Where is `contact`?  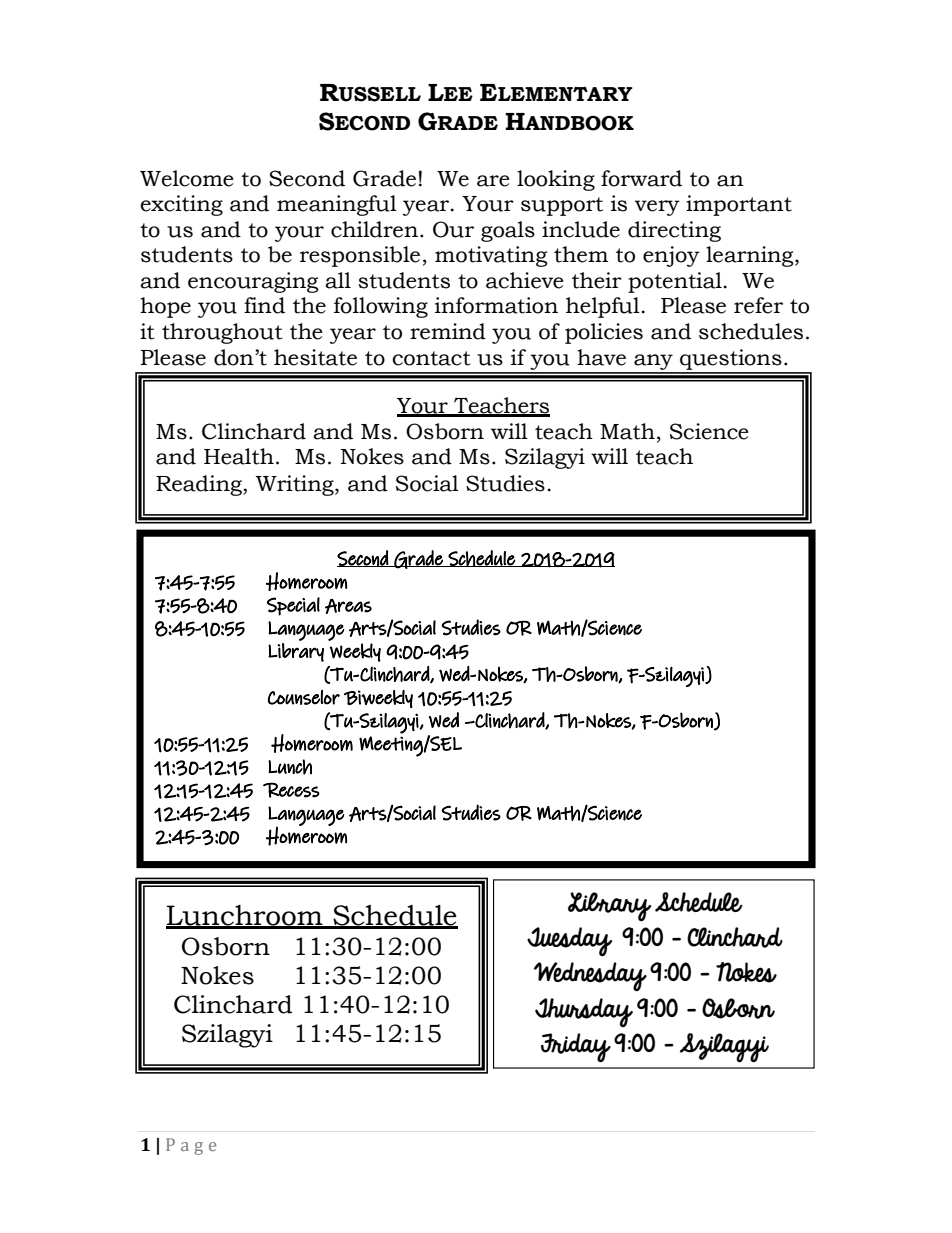 contact is located at coordinates (431, 358).
